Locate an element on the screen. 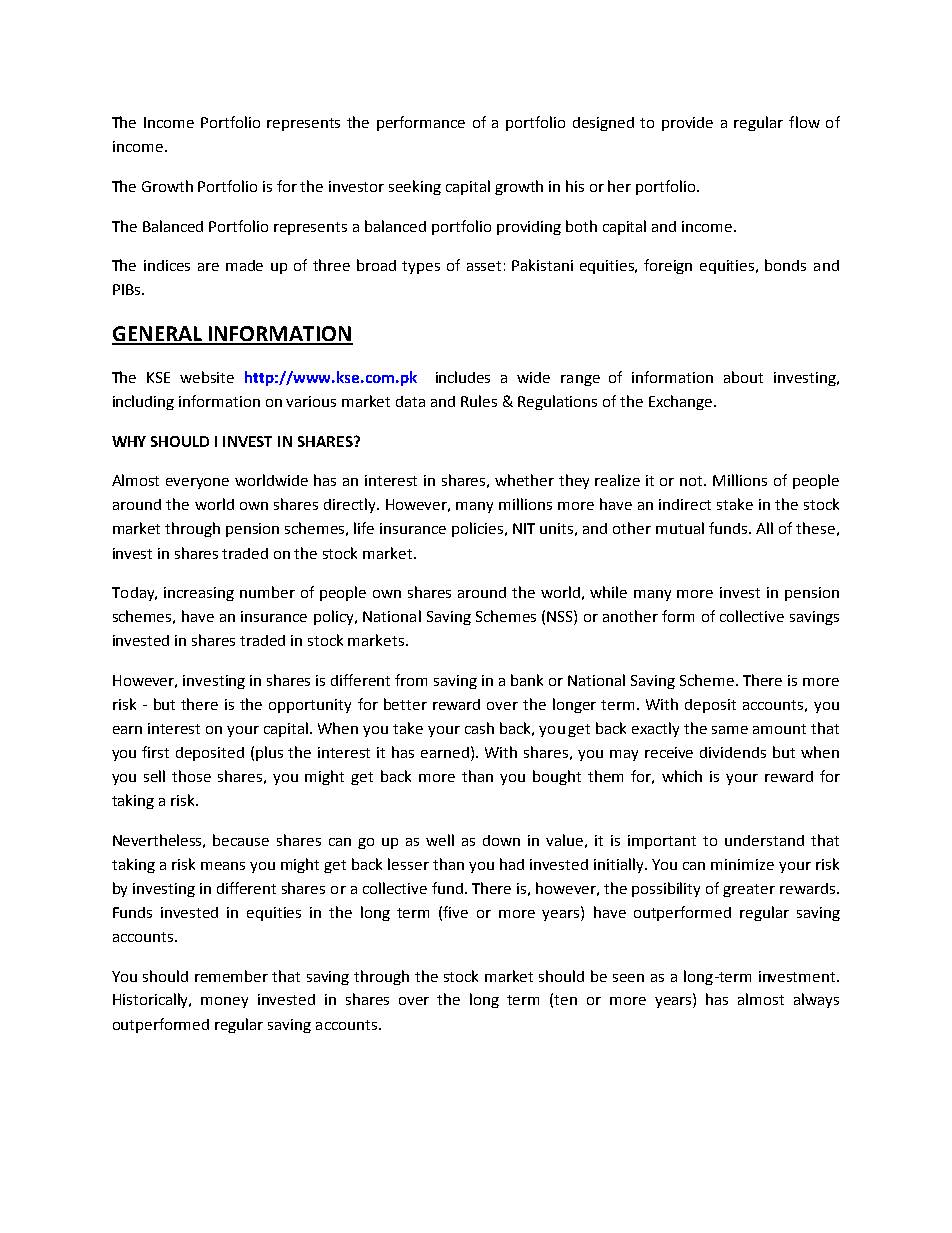  indirect is located at coordinates (685, 504).
